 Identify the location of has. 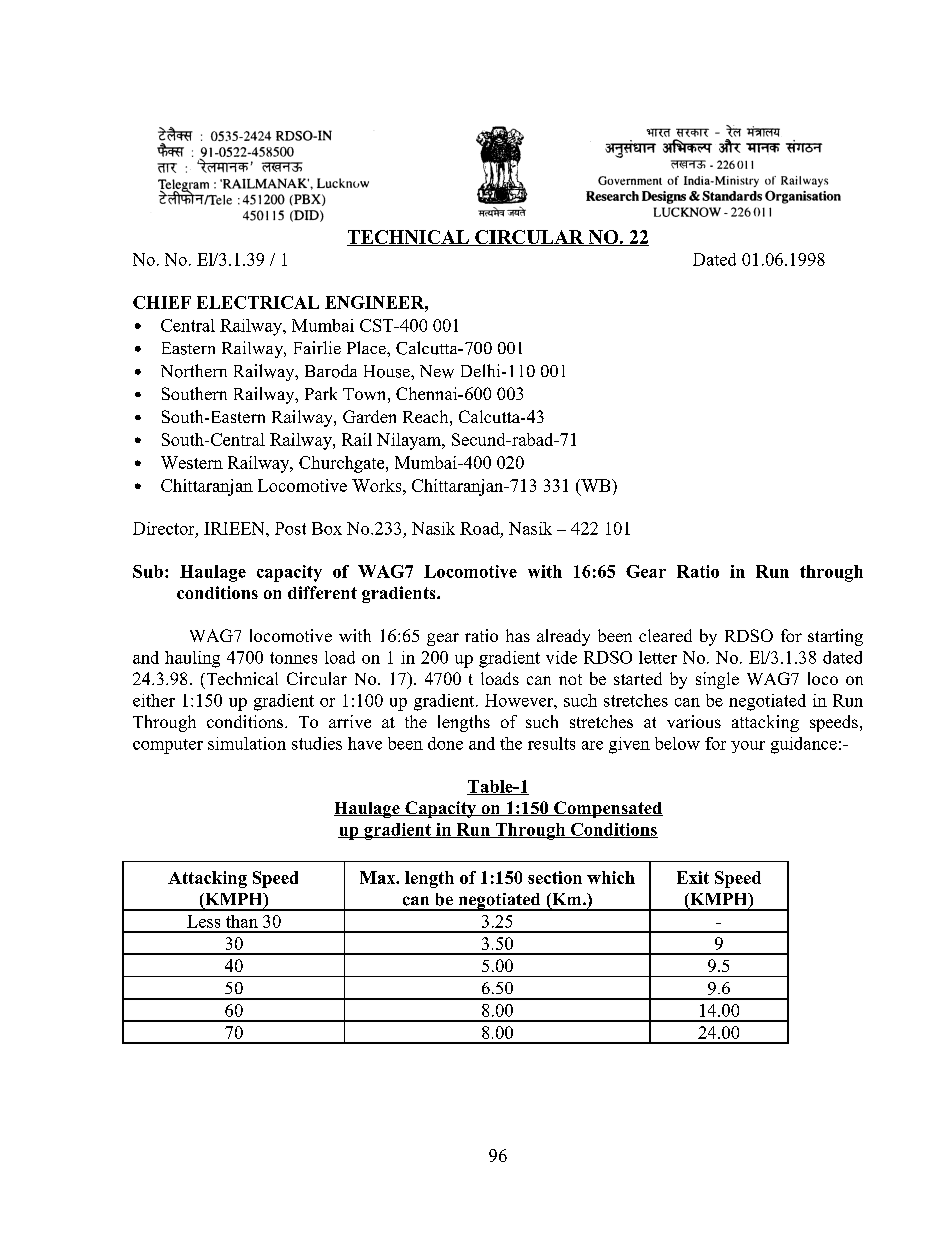
(518, 635).
